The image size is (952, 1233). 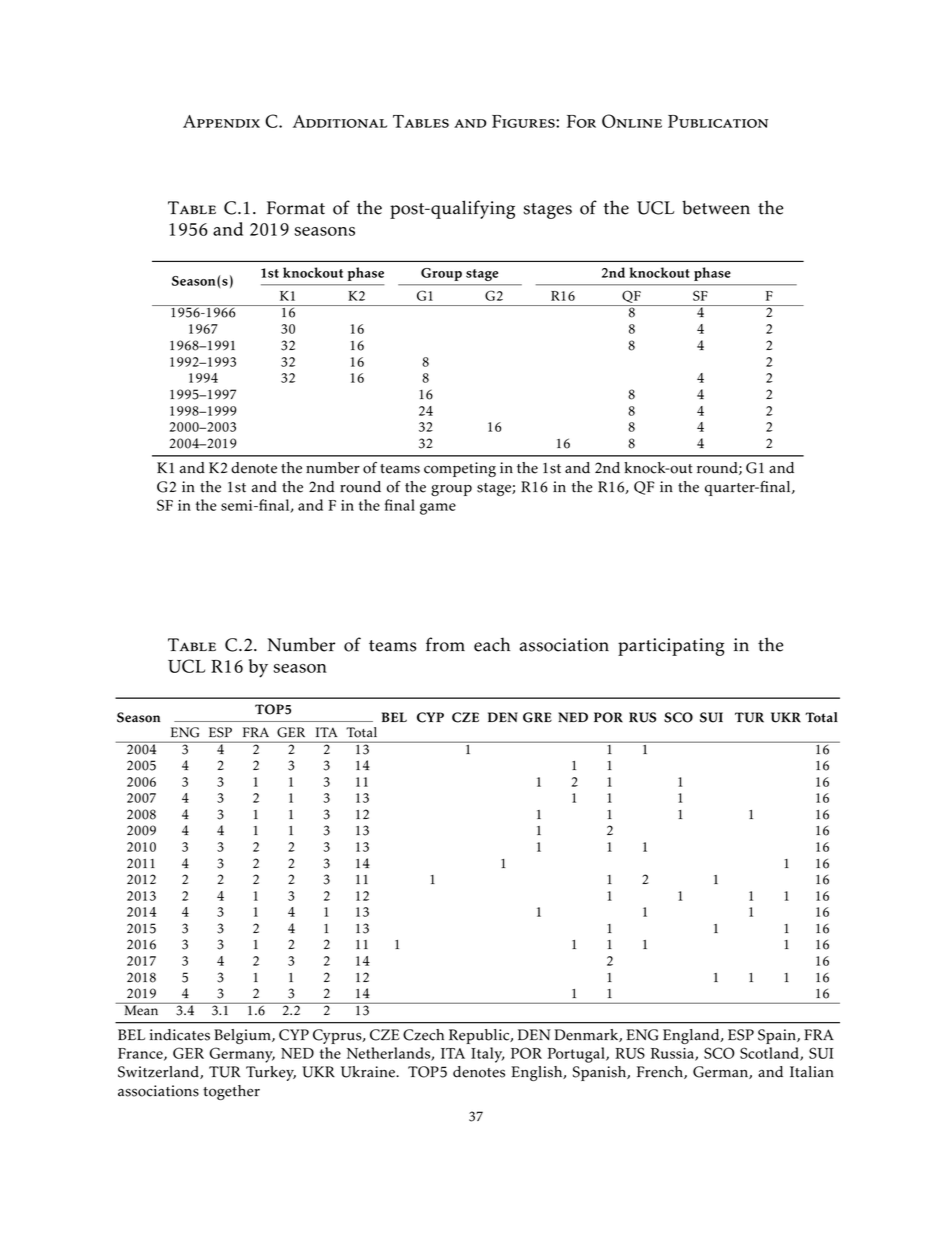 I want to click on Appendix, so click(x=221, y=121).
